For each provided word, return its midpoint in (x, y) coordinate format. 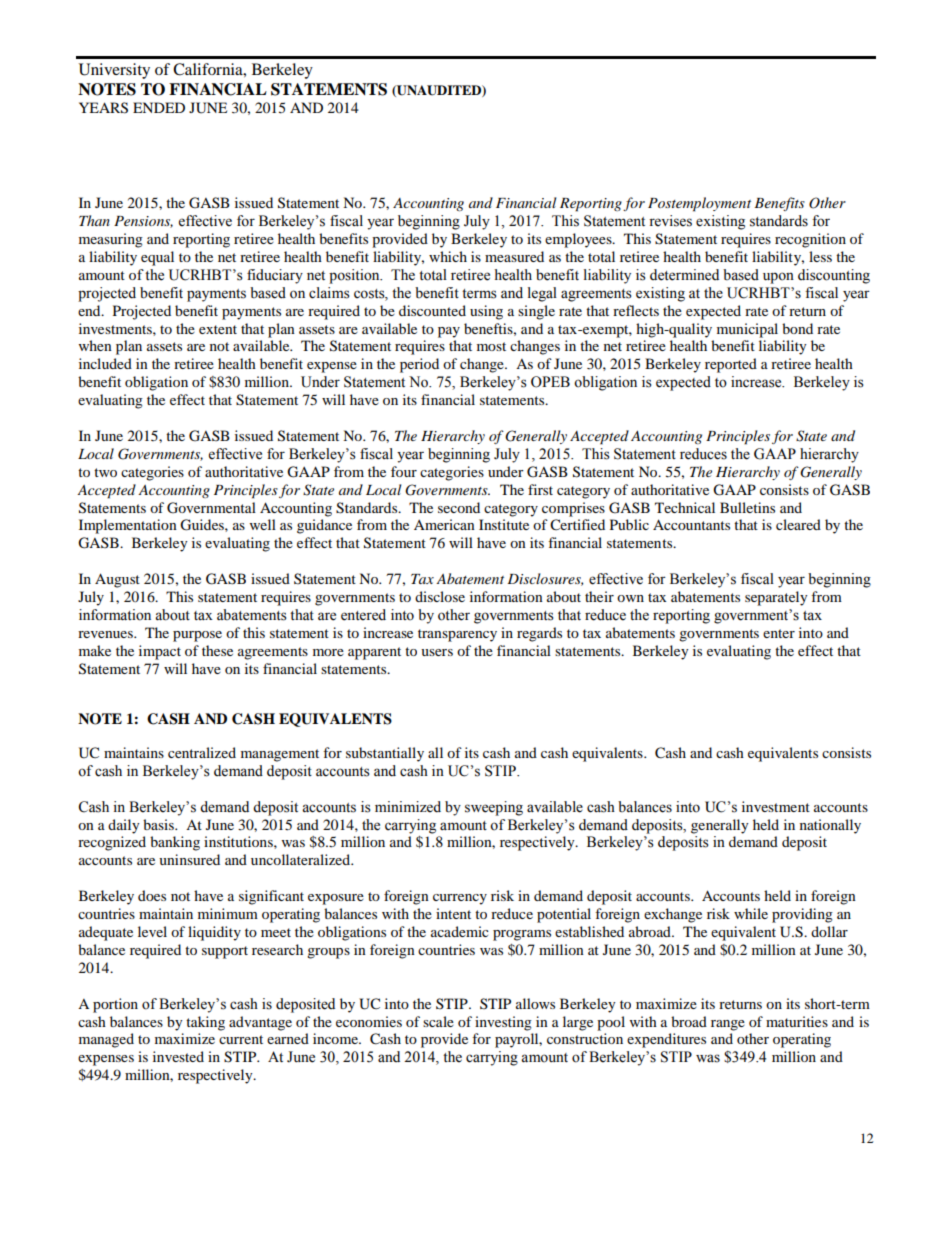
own (630, 598)
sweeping (494, 808)
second (459, 507)
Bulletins (747, 507)
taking (205, 1023)
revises (670, 221)
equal (157, 258)
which (448, 256)
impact (160, 652)
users (437, 652)
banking (175, 843)
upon (778, 278)
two (105, 472)
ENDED (159, 107)
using (486, 312)
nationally (830, 826)
